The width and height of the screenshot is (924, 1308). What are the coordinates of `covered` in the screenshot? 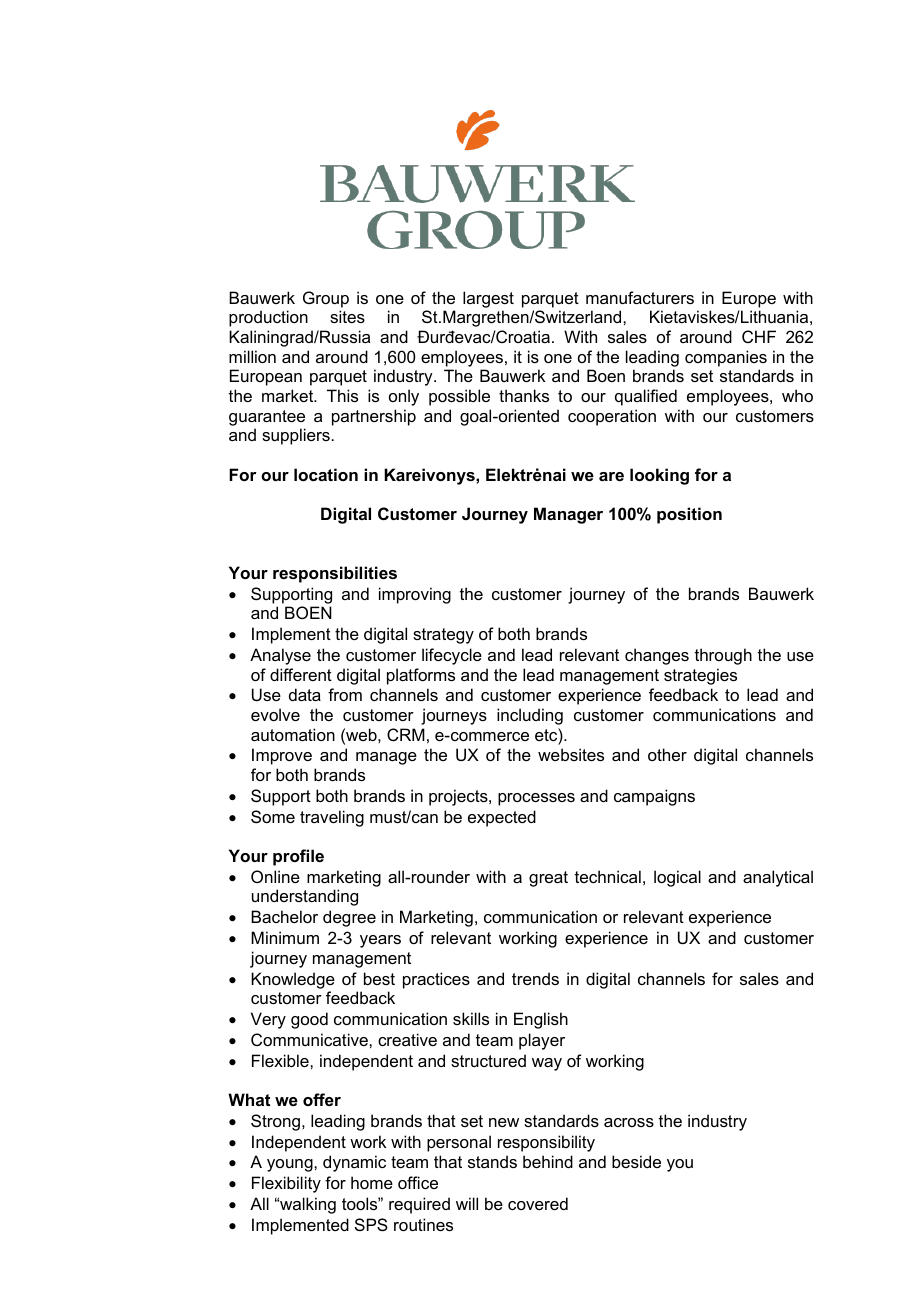 It's located at (538, 1203).
